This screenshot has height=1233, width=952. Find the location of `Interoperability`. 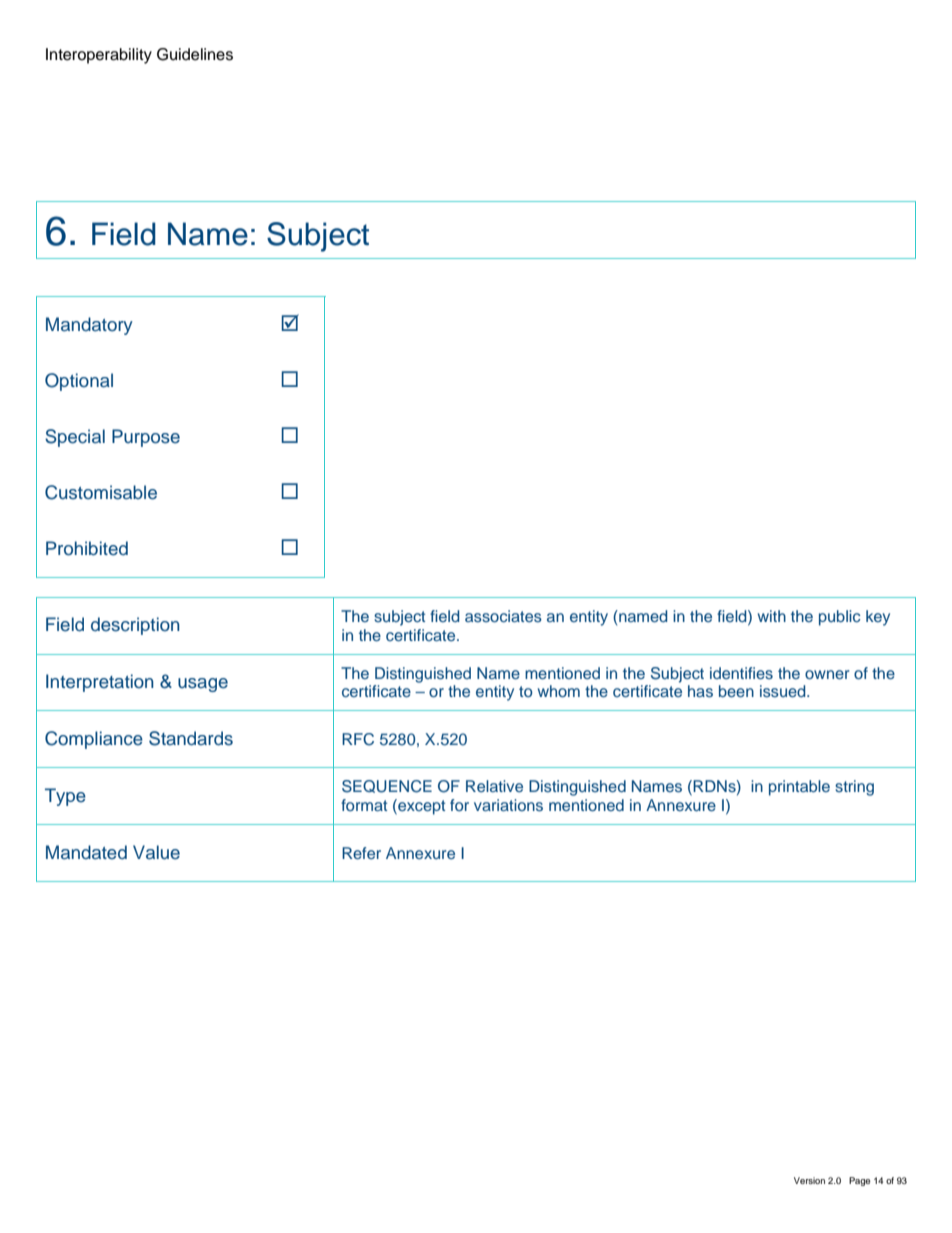

Interoperability is located at coordinates (99, 56).
